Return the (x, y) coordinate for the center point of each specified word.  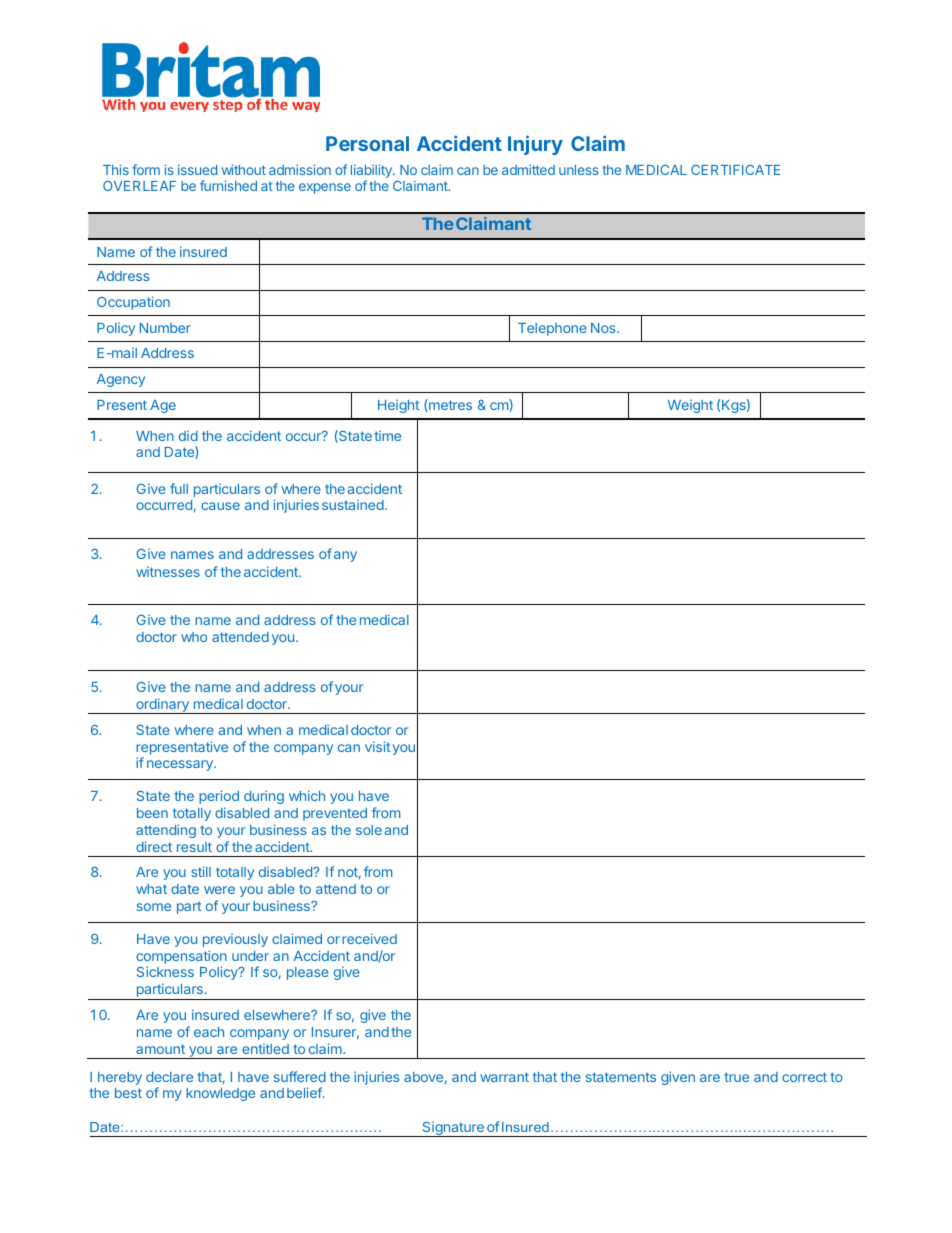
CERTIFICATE (735, 170)
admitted (528, 169)
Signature (453, 1129)
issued (197, 169)
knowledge (220, 1094)
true (736, 1077)
